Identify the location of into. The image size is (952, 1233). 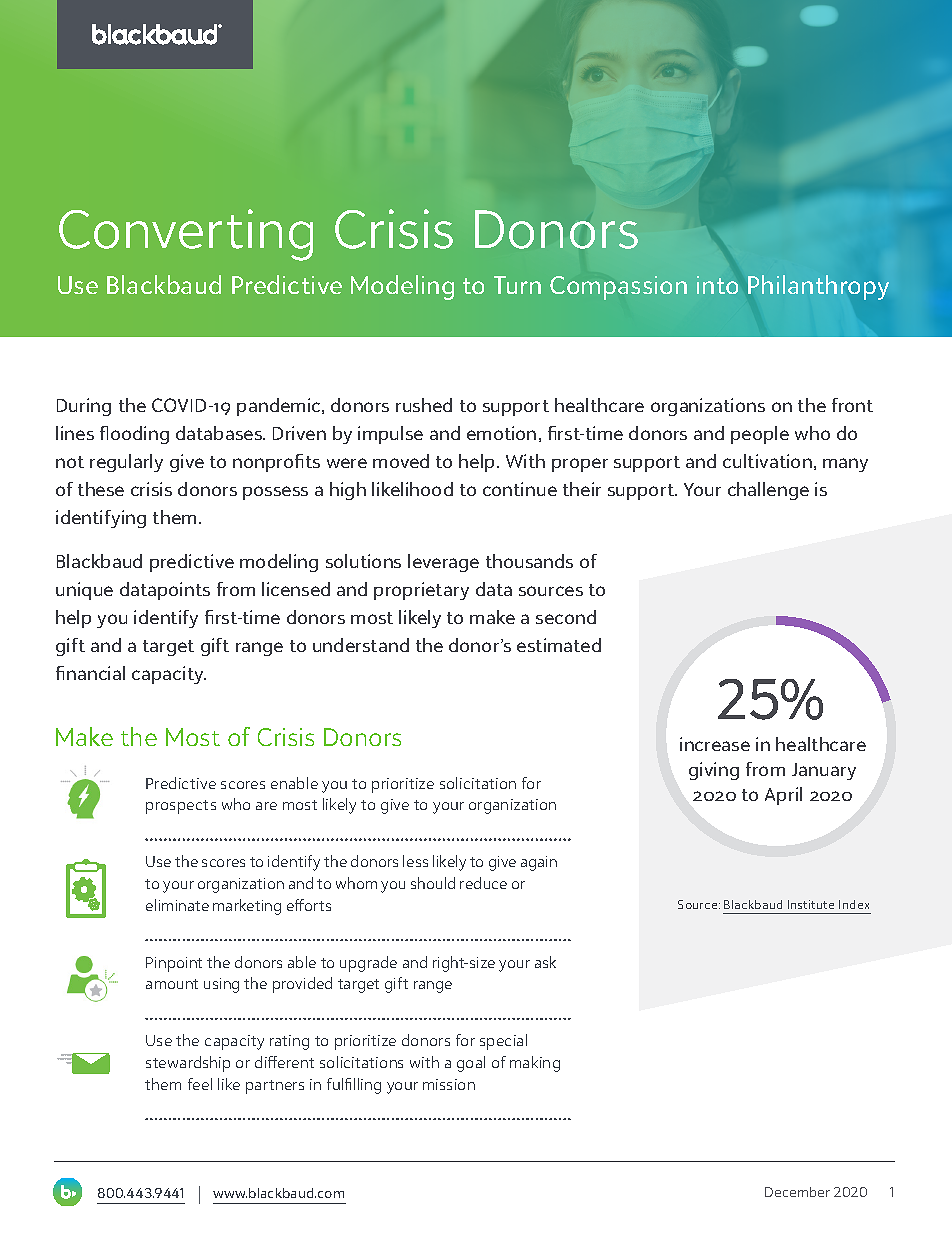
(717, 285).
